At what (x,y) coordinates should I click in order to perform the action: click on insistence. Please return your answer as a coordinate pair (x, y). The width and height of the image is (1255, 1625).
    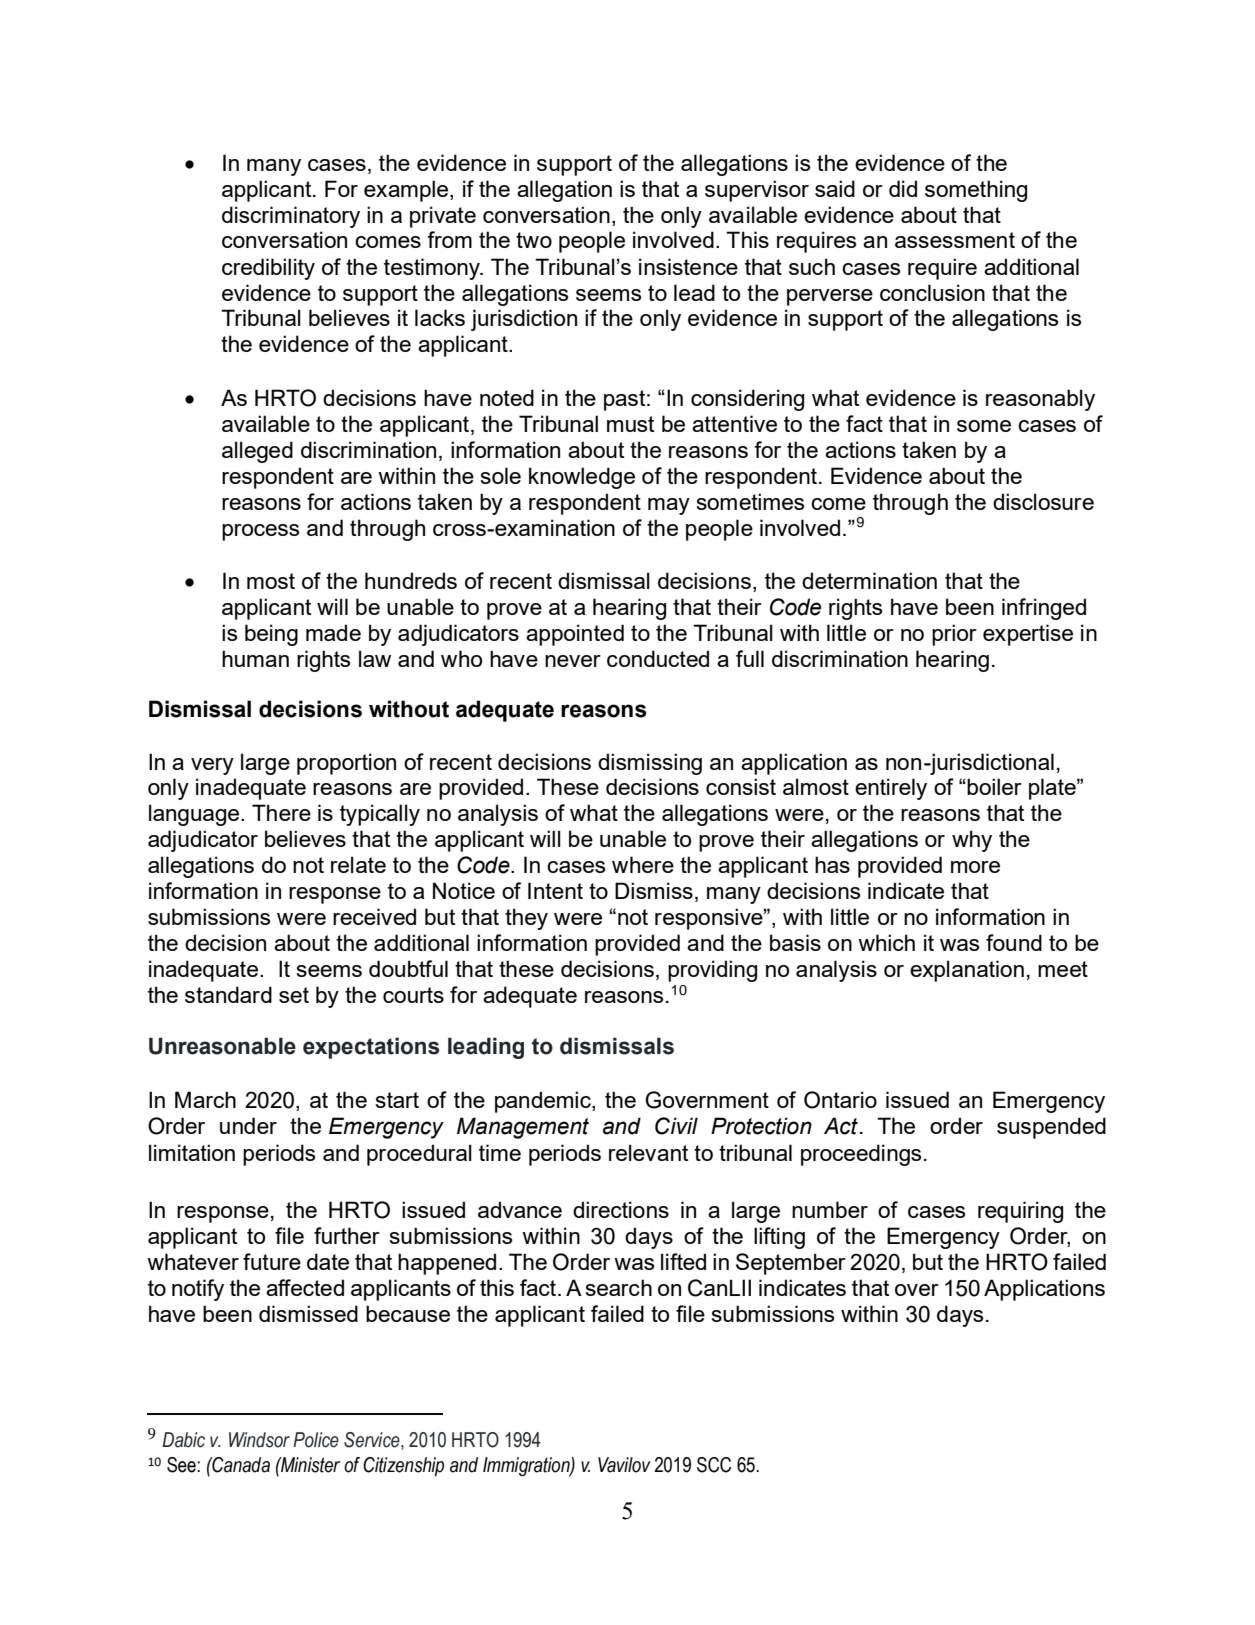
    Looking at the image, I should click on (688, 266).
